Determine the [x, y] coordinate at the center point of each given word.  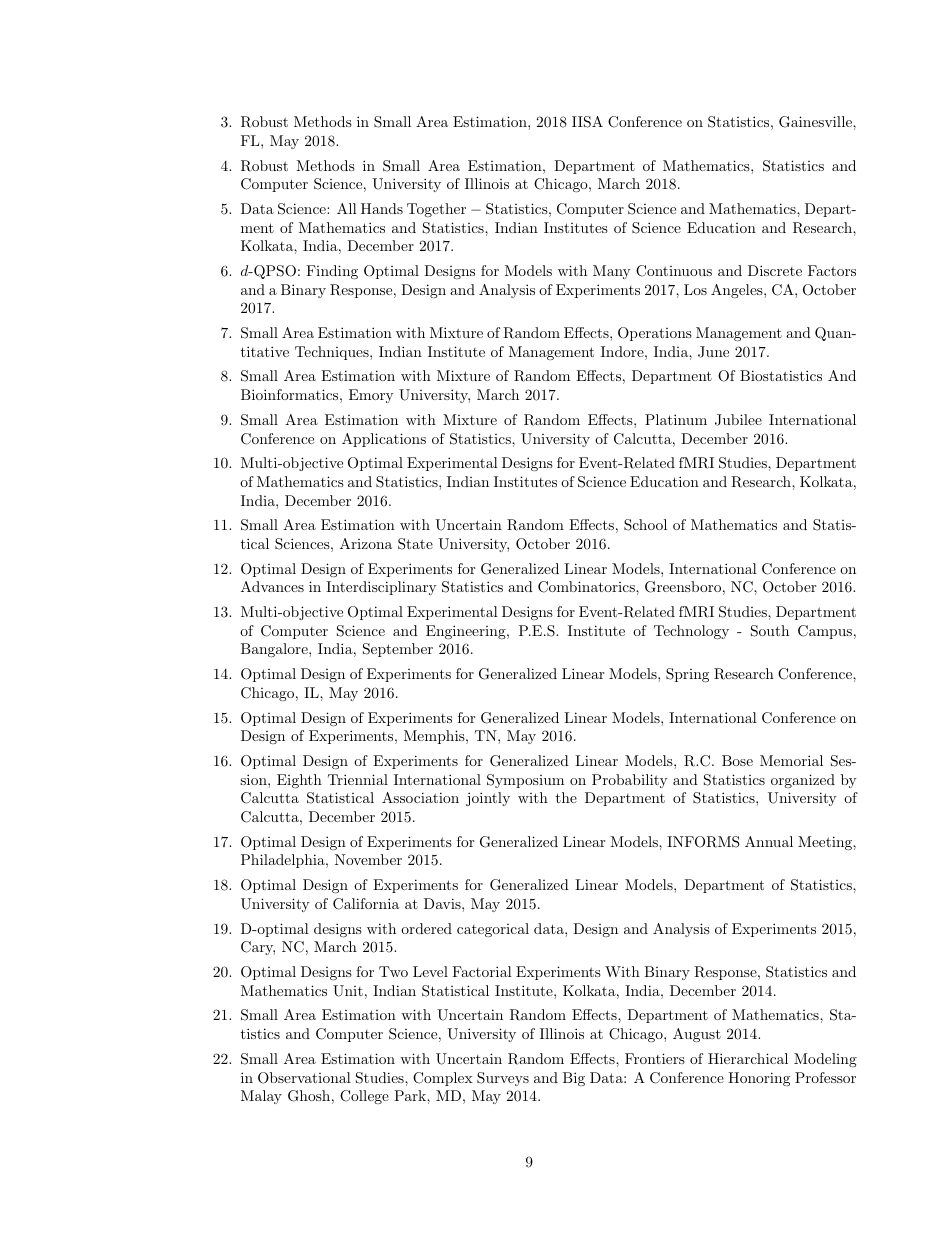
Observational [304, 1078]
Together [436, 210]
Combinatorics [587, 587]
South [770, 631]
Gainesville [816, 122]
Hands [382, 208]
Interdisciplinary [381, 588]
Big [574, 1079]
